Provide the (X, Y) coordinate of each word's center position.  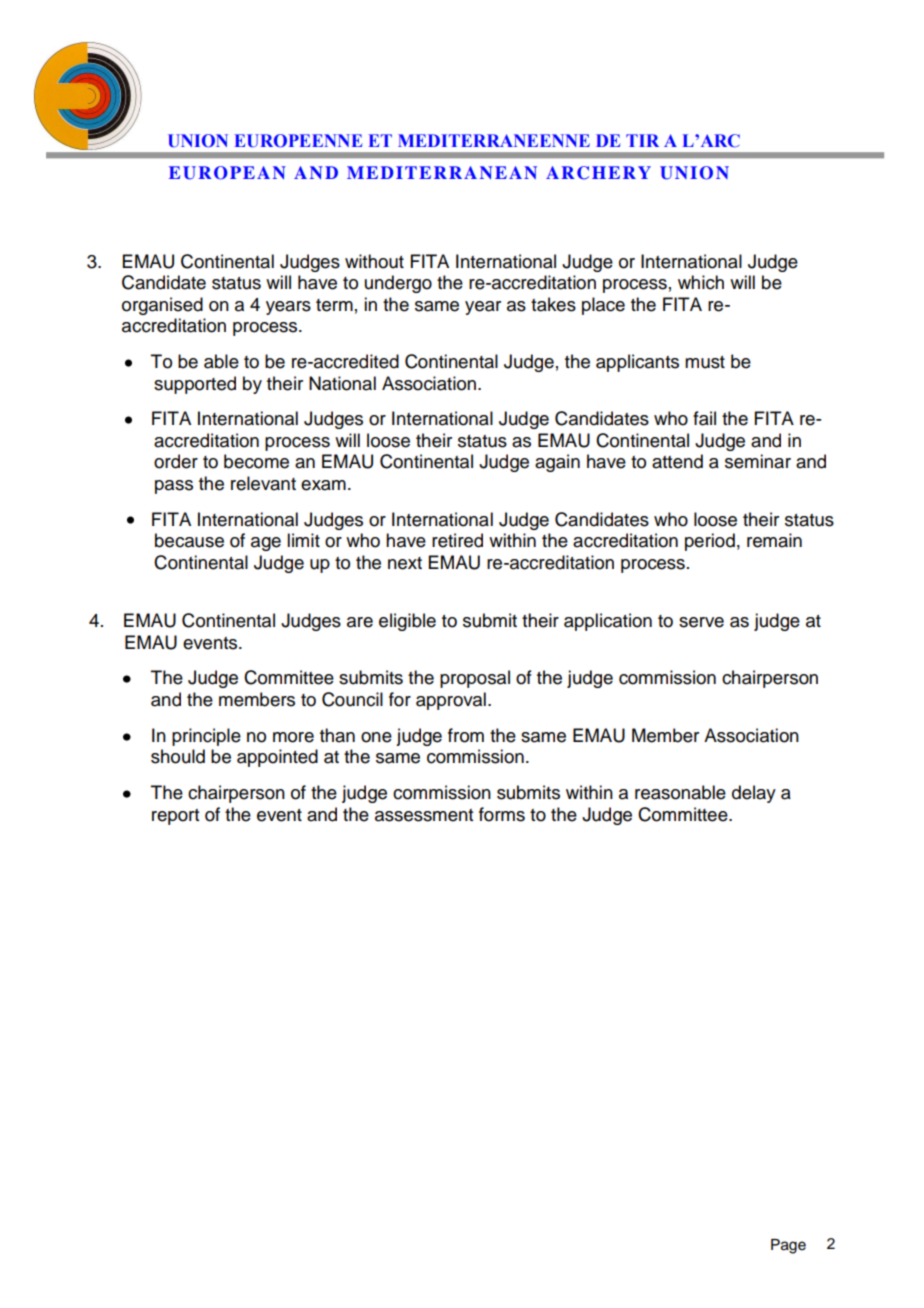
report (175, 817)
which (701, 282)
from (466, 735)
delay (754, 794)
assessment (424, 815)
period (710, 542)
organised (162, 306)
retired (457, 540)
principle (206, 737)
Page (788, 1246)
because (189, 540)
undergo (398, 284)
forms (502, 814)
